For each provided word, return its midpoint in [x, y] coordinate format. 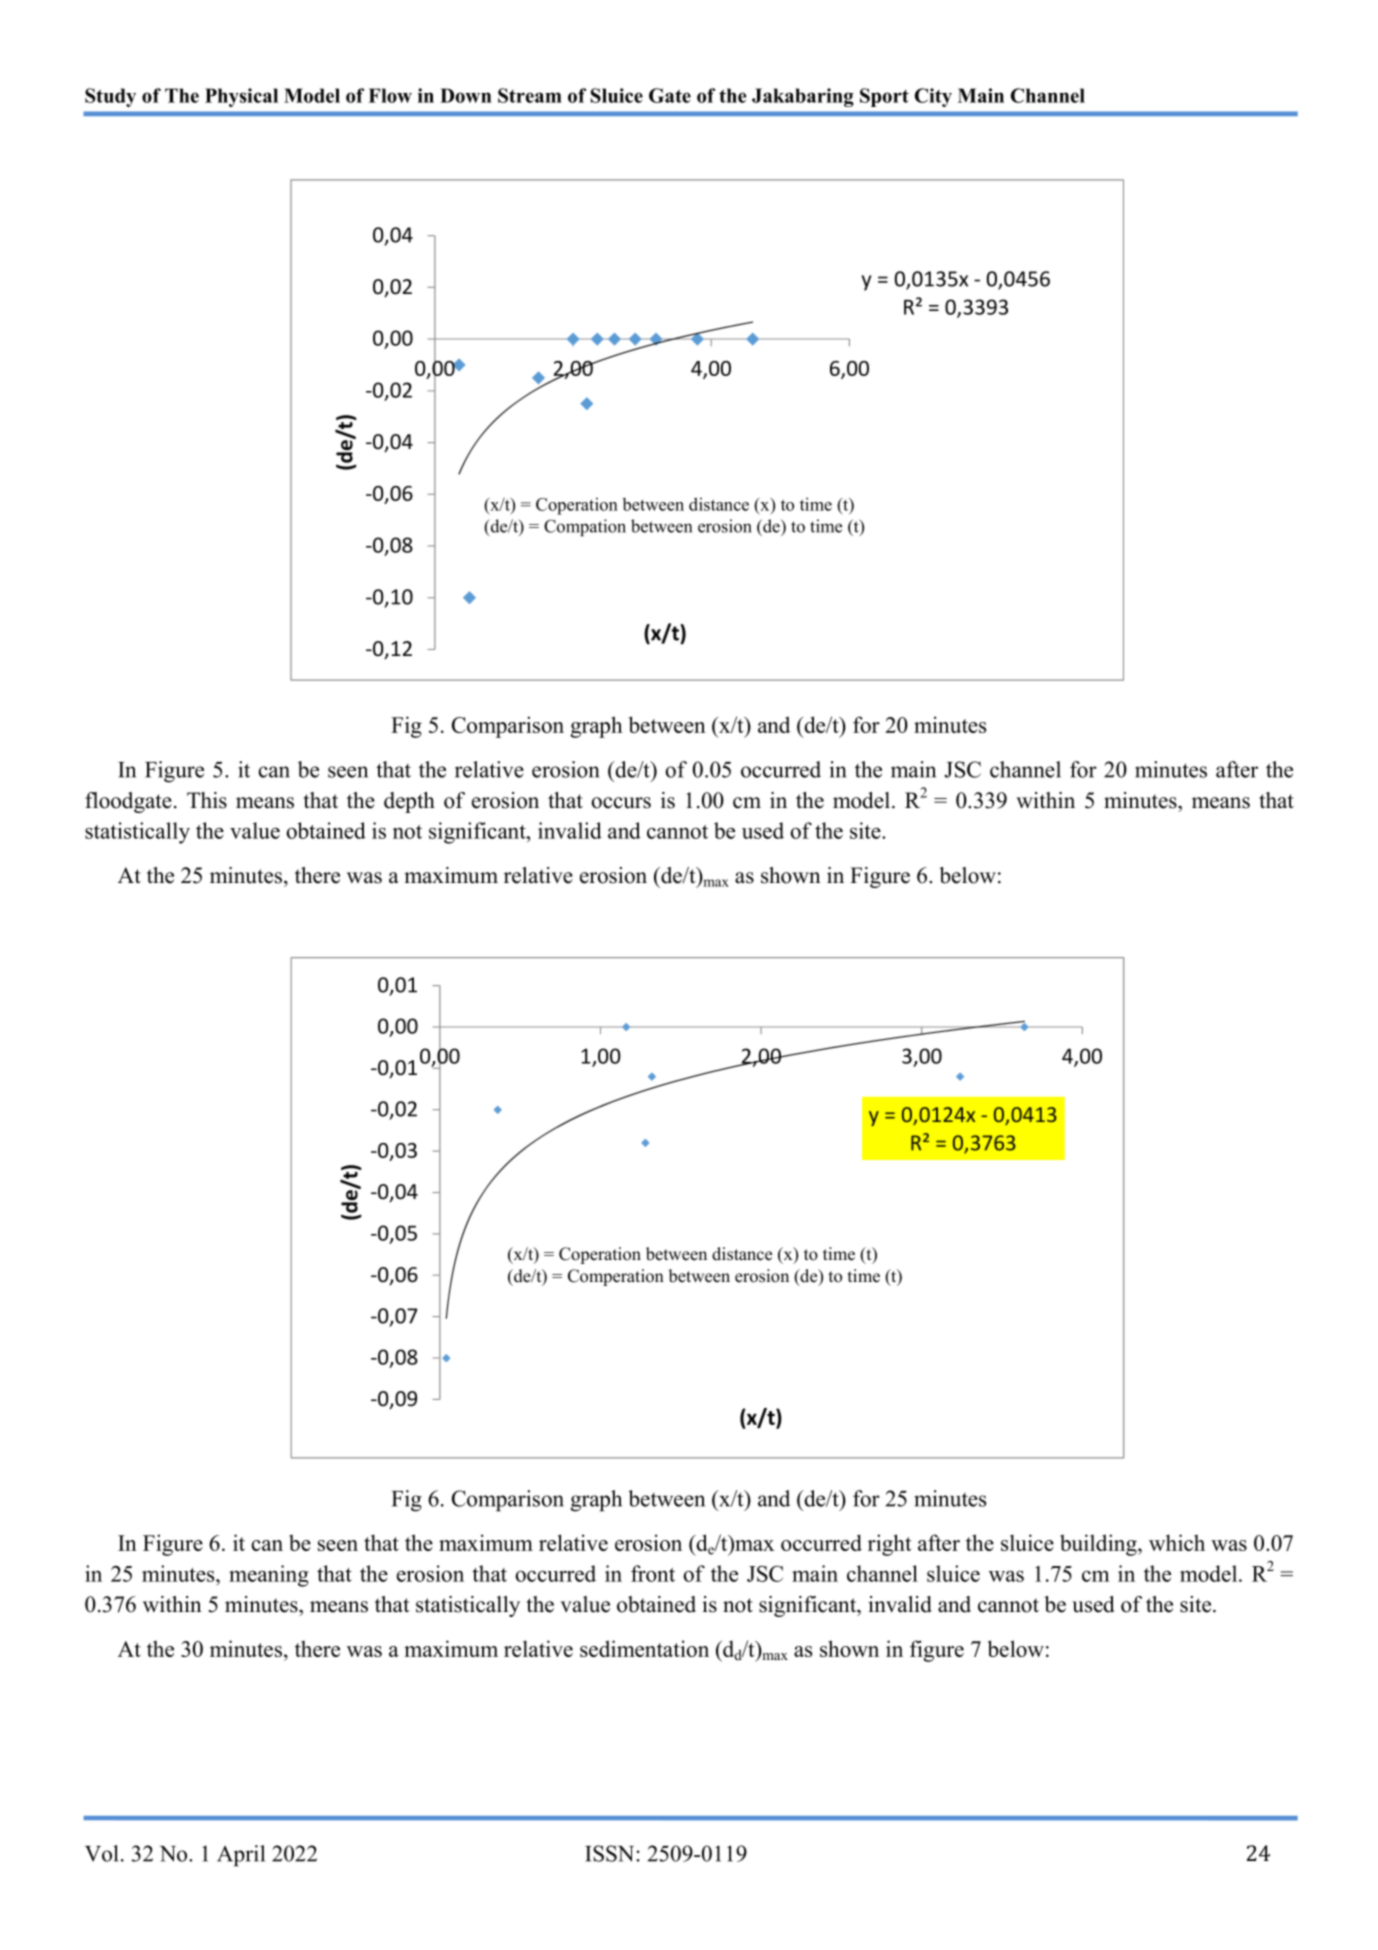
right [889, 1545]
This [207, 800]
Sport [884, 97]
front [653, 1573]
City [933, 97]
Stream [530, 95]
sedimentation [644, 1648]
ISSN [611, 1853]
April [241, 1856]
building [1099, 1545]
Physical [241, 97]
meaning [269, 1576]
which [1177, 1542]
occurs [621, 803]
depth [409, 802]
